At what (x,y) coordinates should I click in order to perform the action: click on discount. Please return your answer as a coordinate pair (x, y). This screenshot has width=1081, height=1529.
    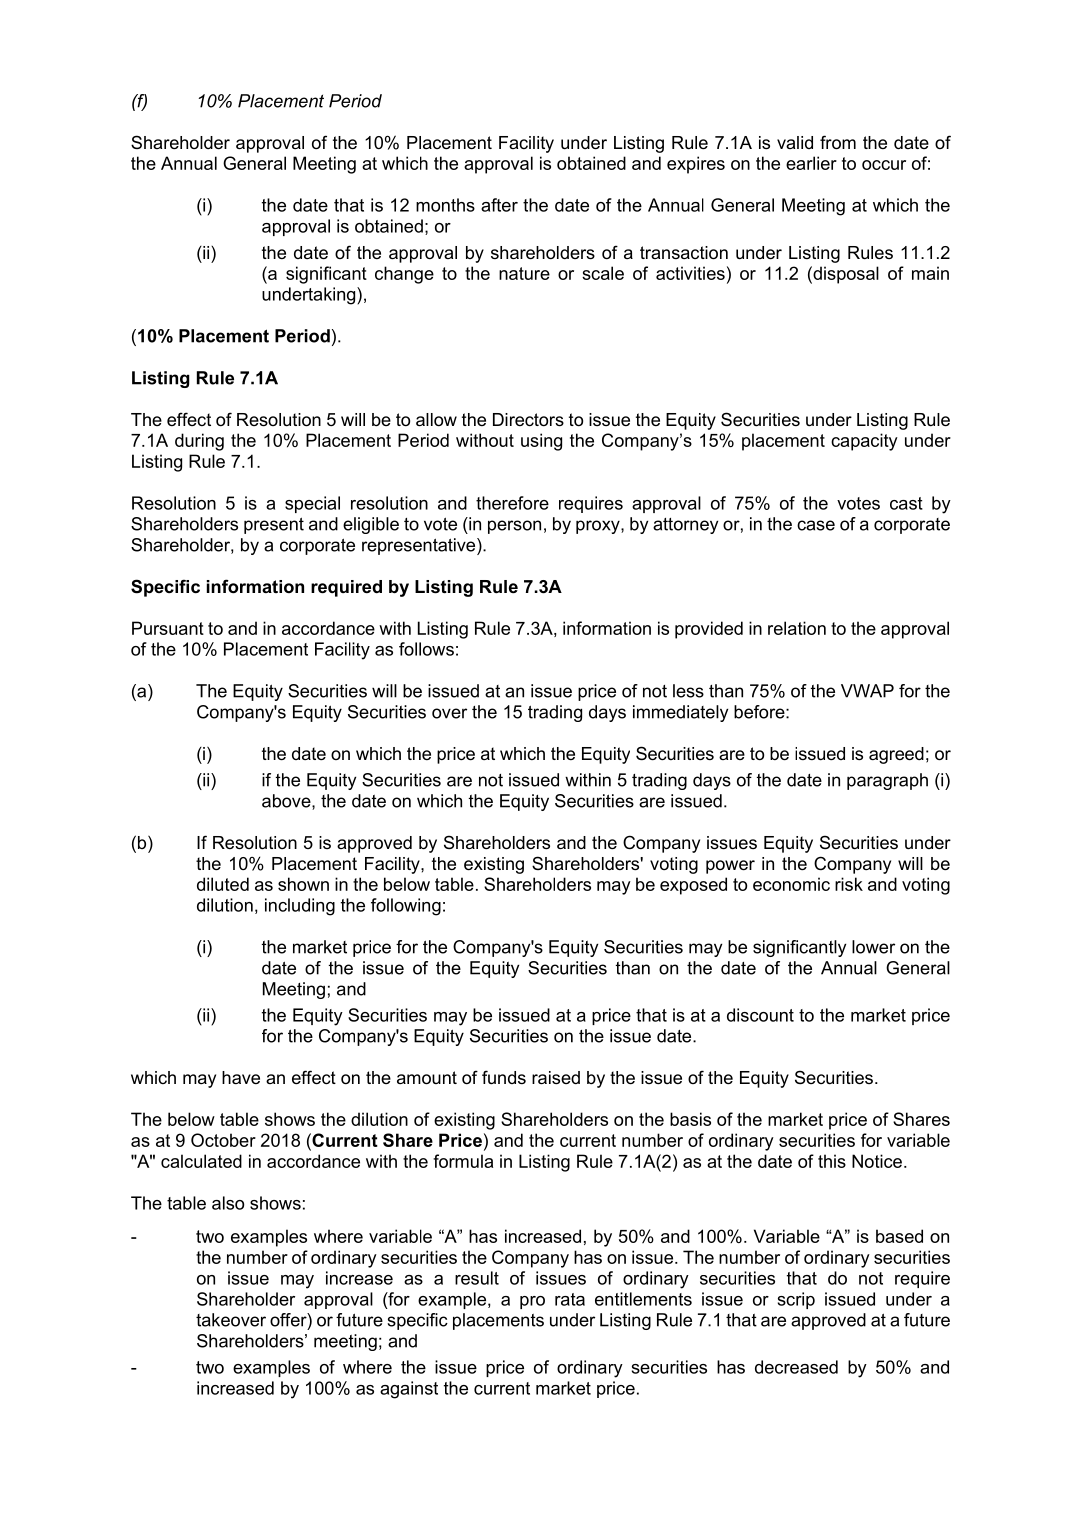
    Looking at the image, I should click on (760, 1015).
